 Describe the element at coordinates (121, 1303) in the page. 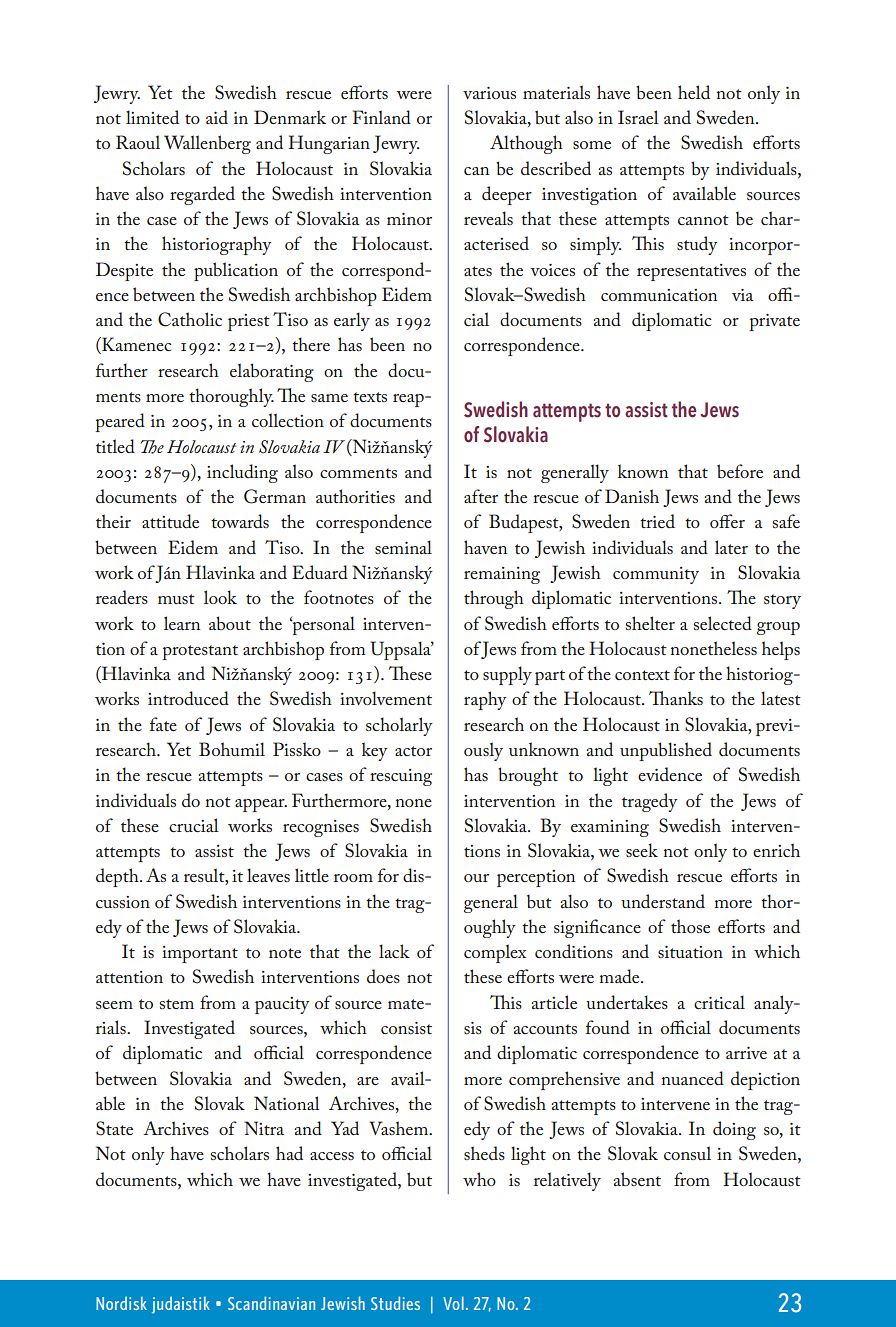

I see `Nordisk` at that location.
